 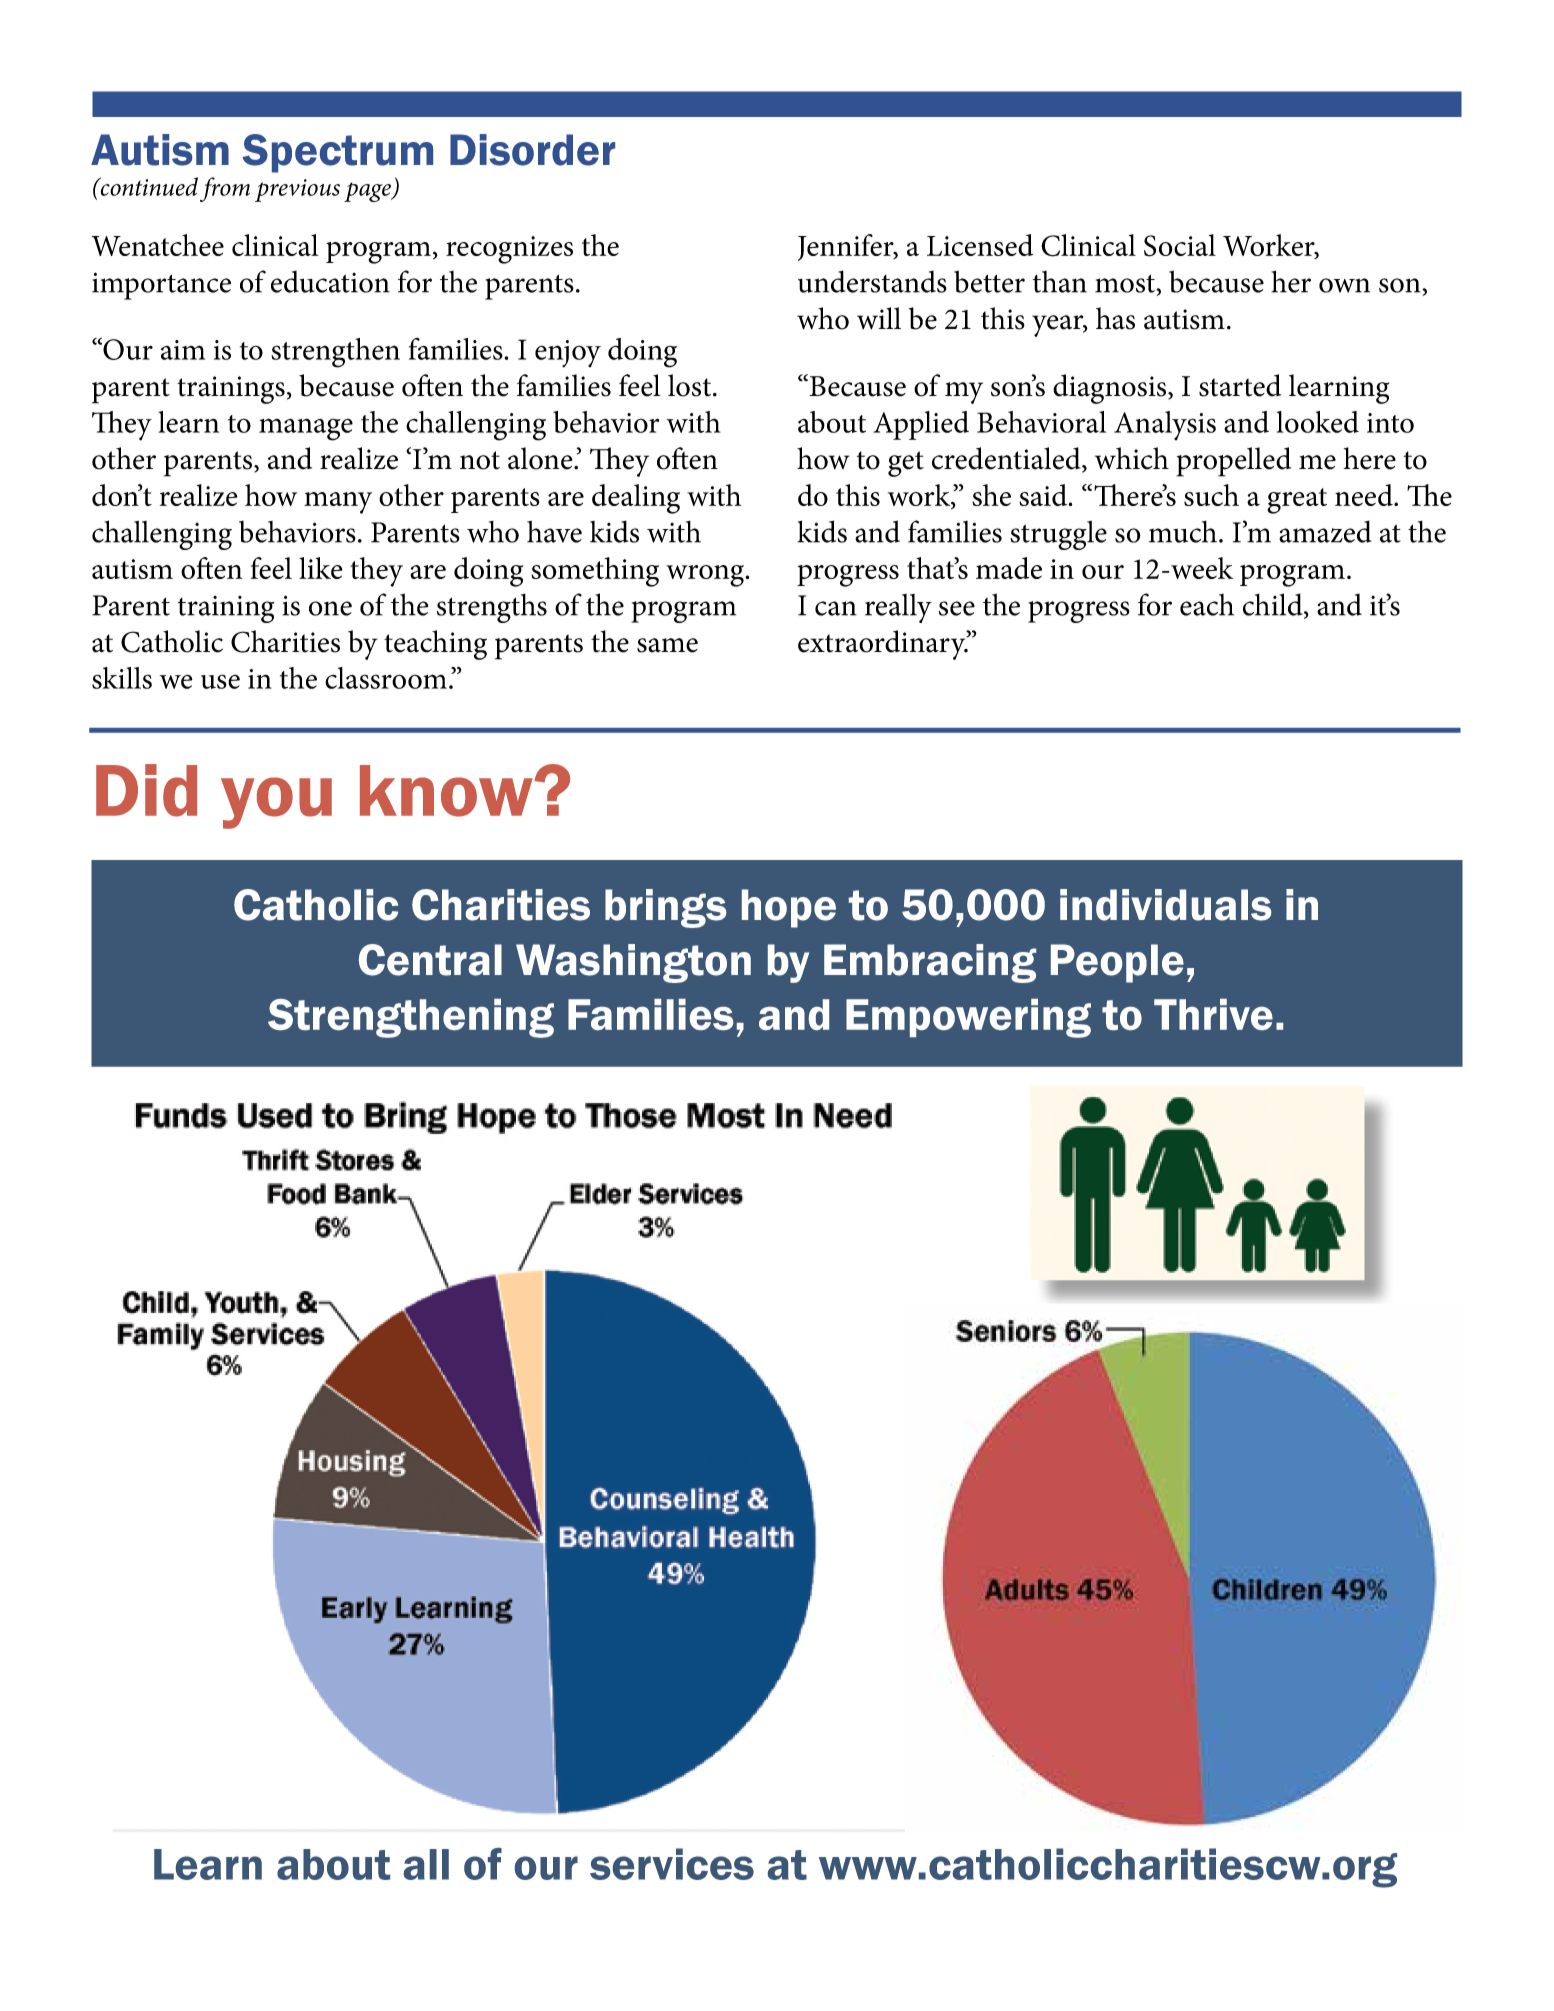 What do you see at coordinates (633, 963) in the screenshot?
I see `Washington` at bounding box center [633, 963].
